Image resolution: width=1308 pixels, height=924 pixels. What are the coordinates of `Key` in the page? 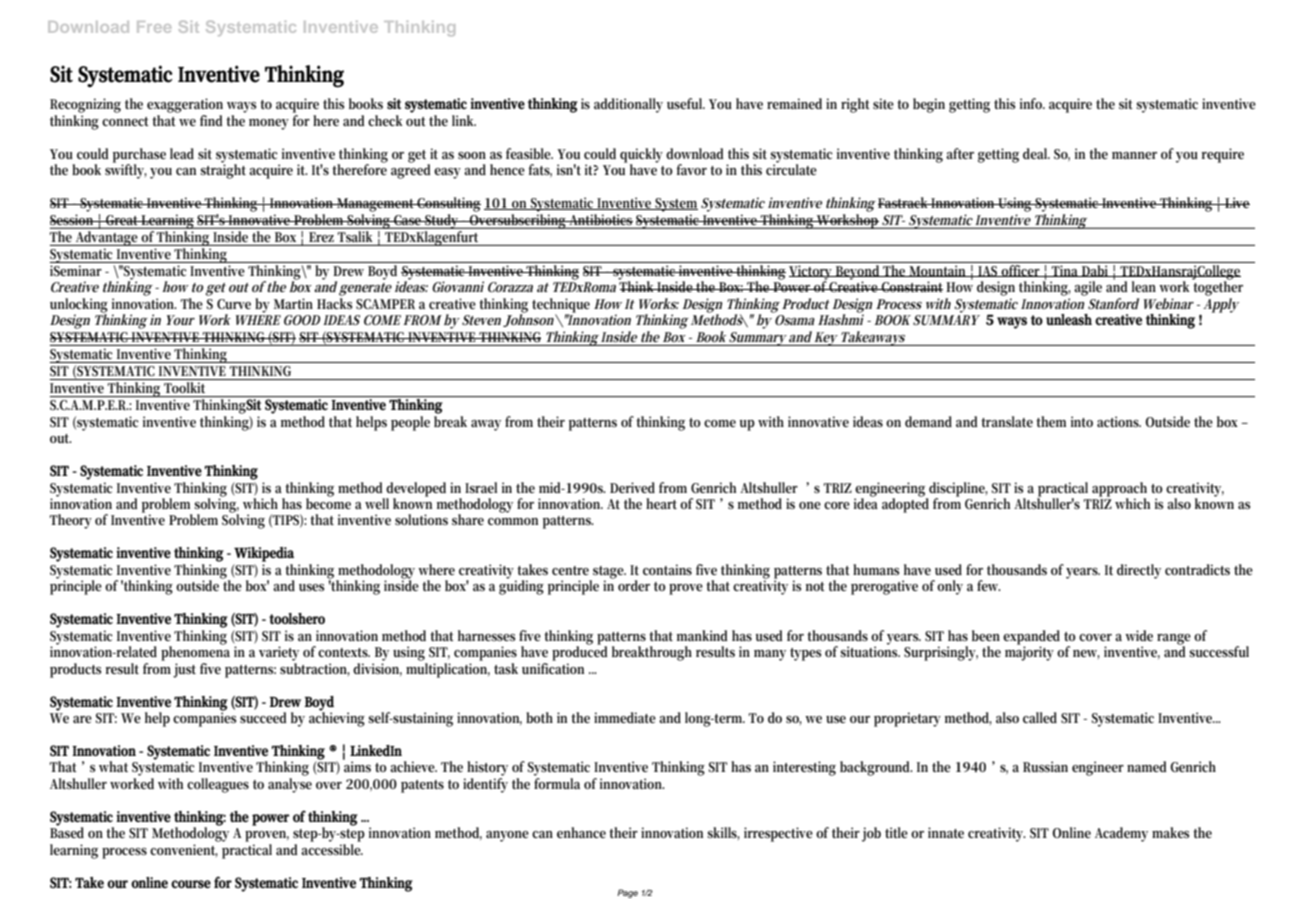 It's located at (826, 339).
